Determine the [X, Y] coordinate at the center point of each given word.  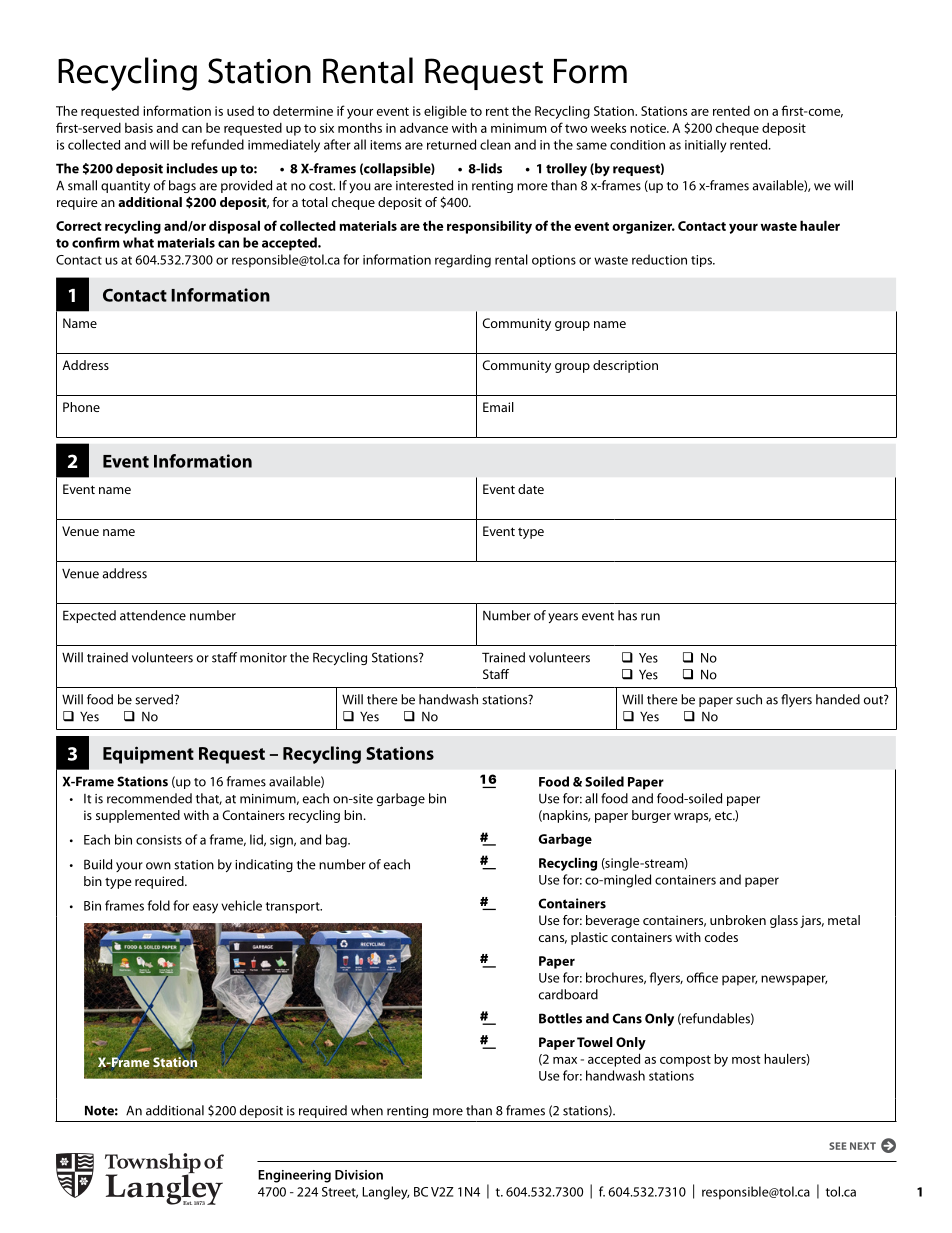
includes [192, 168]
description [625, 366]
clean [495, 144]
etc [724, 815]
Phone [81, 407]
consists [159, 840]
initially [706, 146]
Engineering [294, 1176]
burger [651, 816]
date [531, 489]
